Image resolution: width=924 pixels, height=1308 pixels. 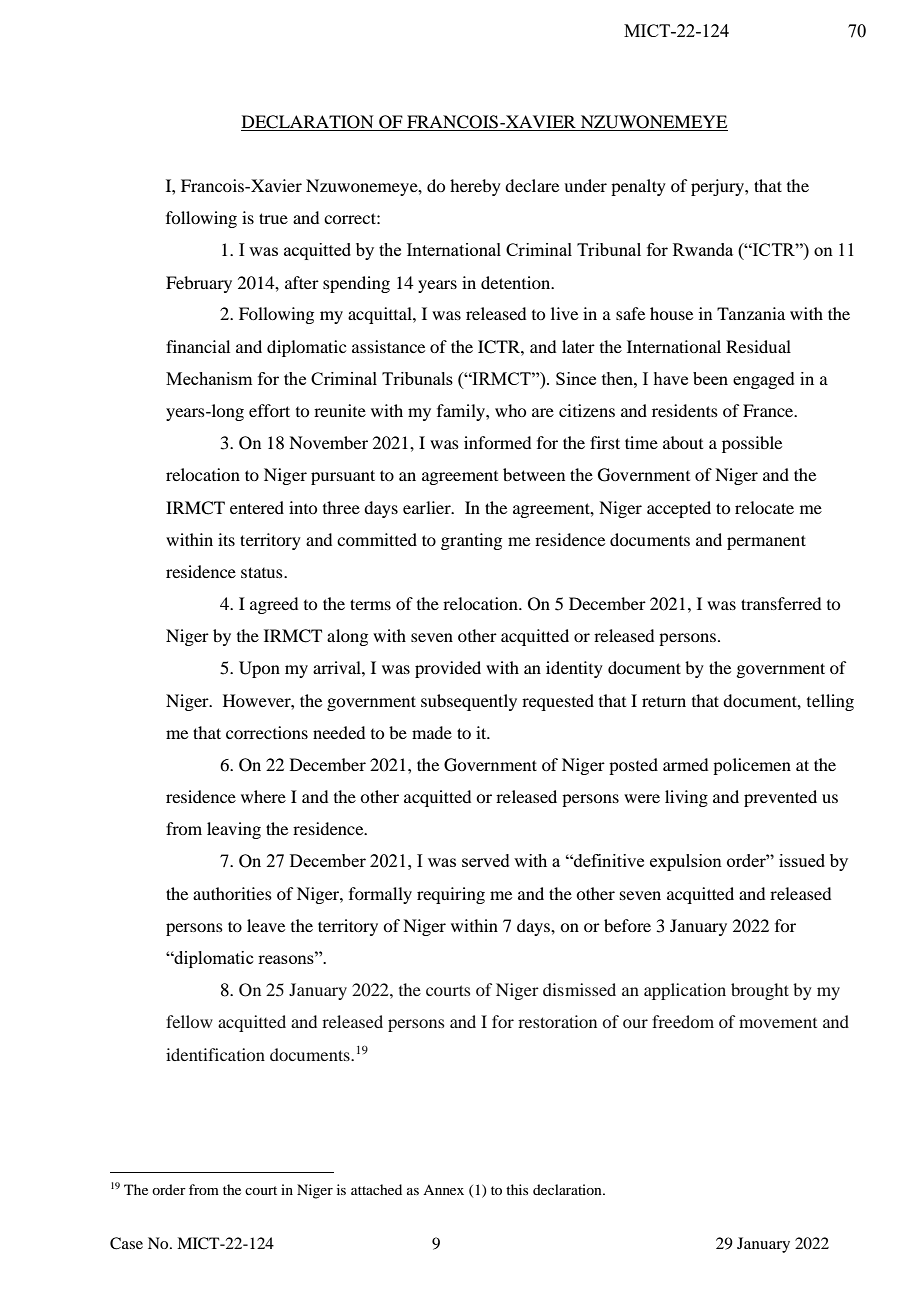 I want to click on Upon, so click(x=259, y=669).
